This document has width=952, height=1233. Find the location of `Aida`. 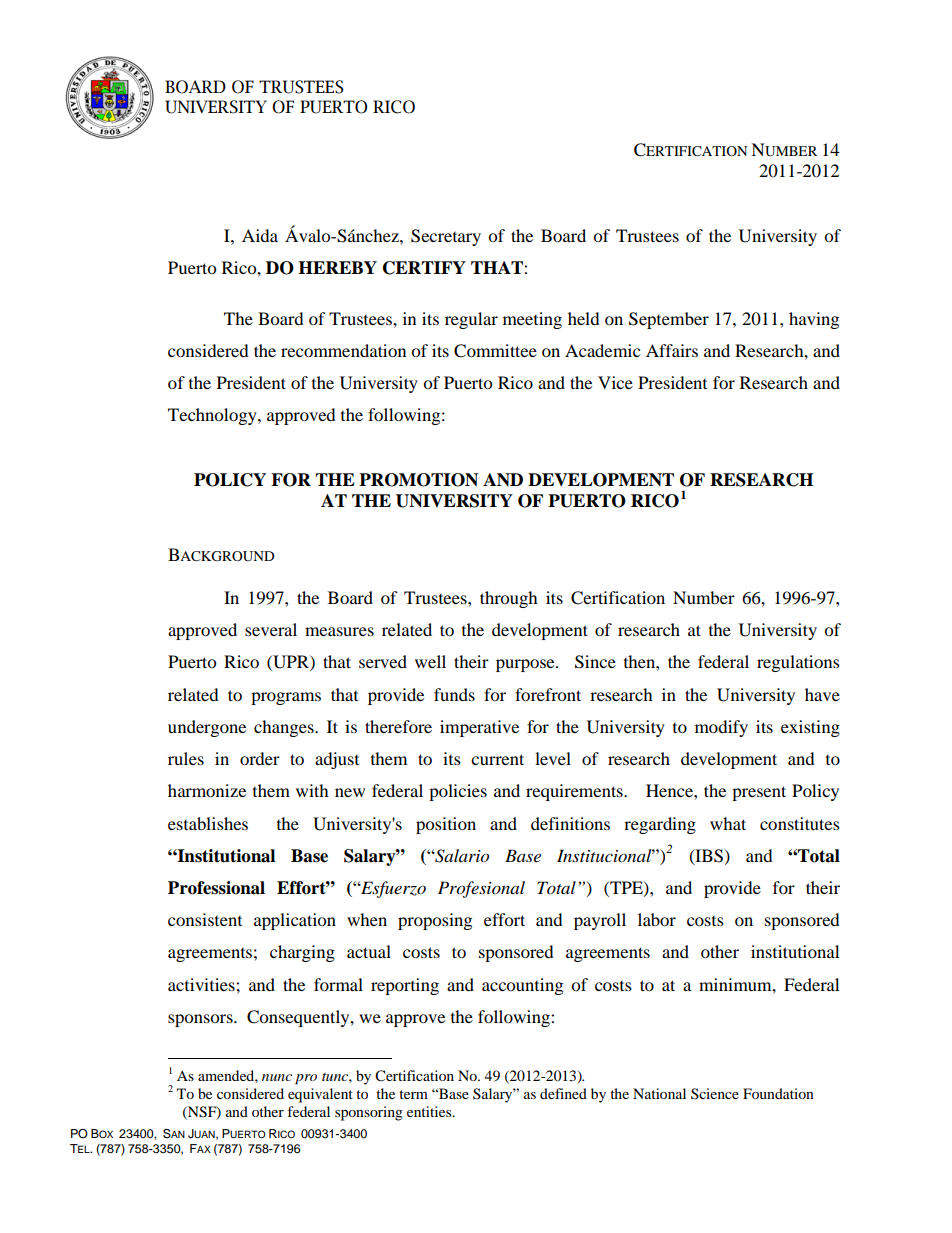

Aida is located at coordinates (260, 235).
